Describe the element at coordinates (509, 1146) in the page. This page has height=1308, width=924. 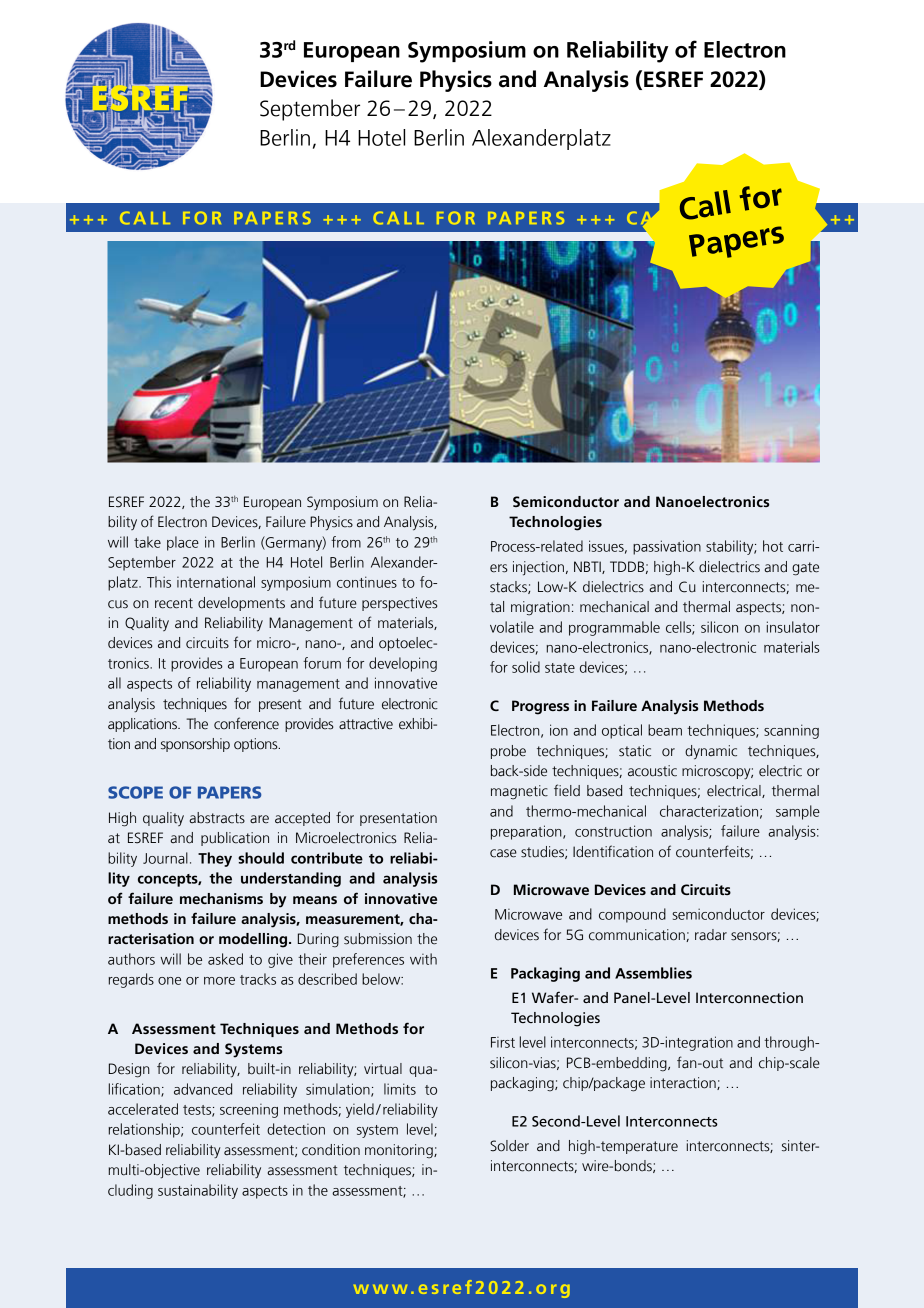
I see `Solder` at that location.
